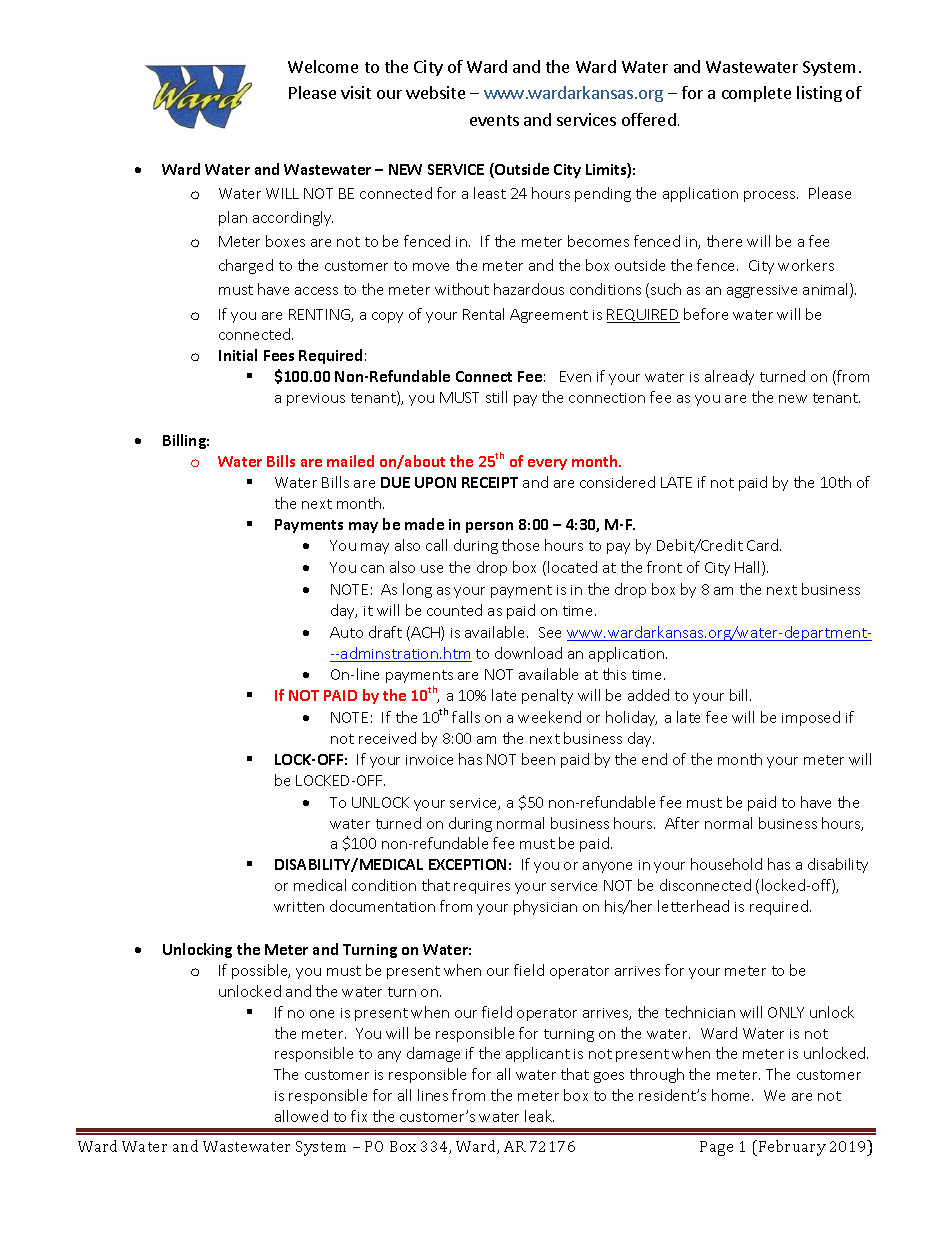 Image resolution: width=952 pixels, height=1233 pixels. What do you see at coordinates (323, 66) in the screenshot?
I see `Welcome` at bounding box center [323, 66].
